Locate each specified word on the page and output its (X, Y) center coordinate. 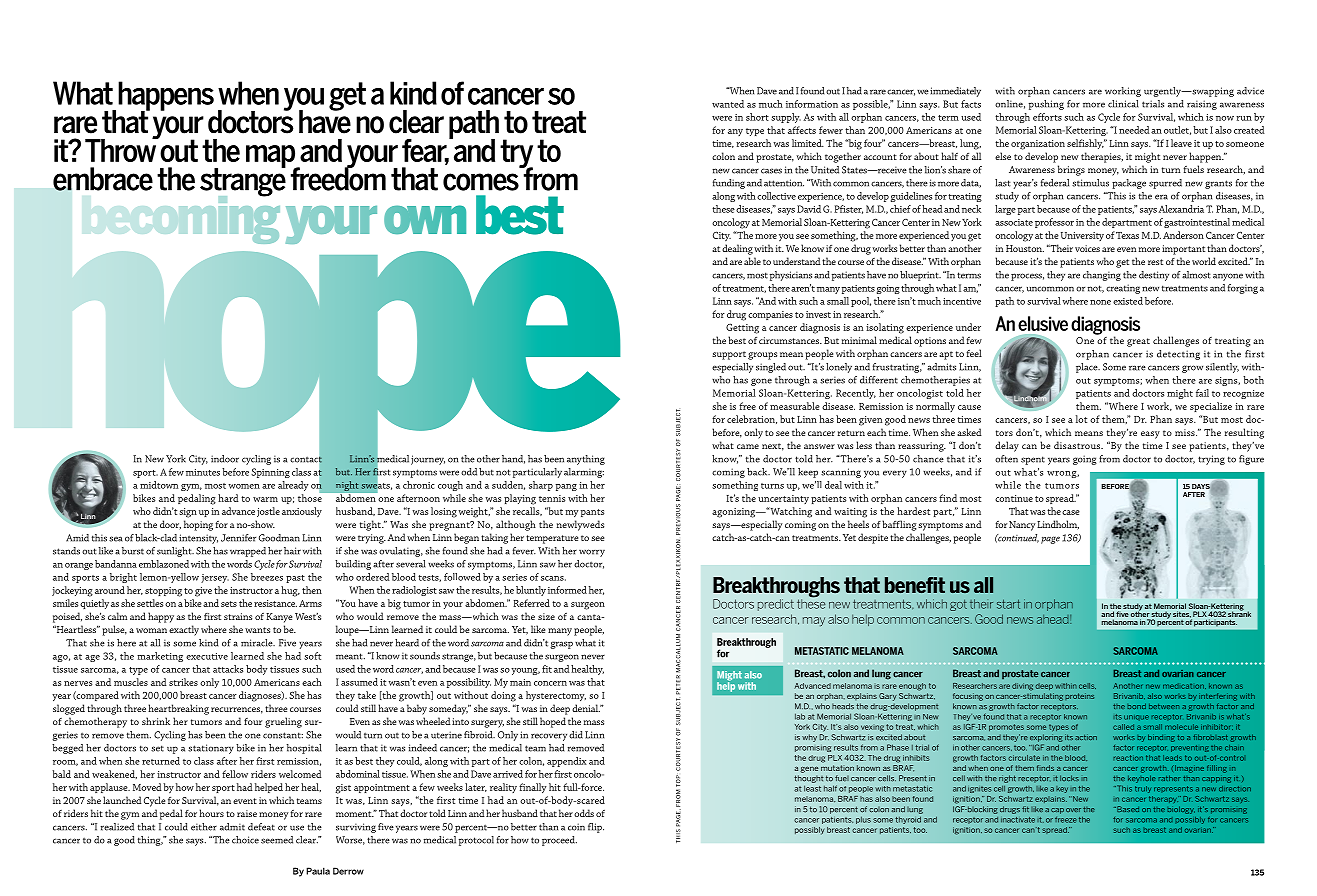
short (757, 117)
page (1050, 540)
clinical (1123, 104)
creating (1123, 289)
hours (211, 813)
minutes (203, 472)
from (1109, 459)
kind (208, 643)
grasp (561, 645)
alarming (584, 473)
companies (770, 315)
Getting (742, 328)
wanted (728, 104)
